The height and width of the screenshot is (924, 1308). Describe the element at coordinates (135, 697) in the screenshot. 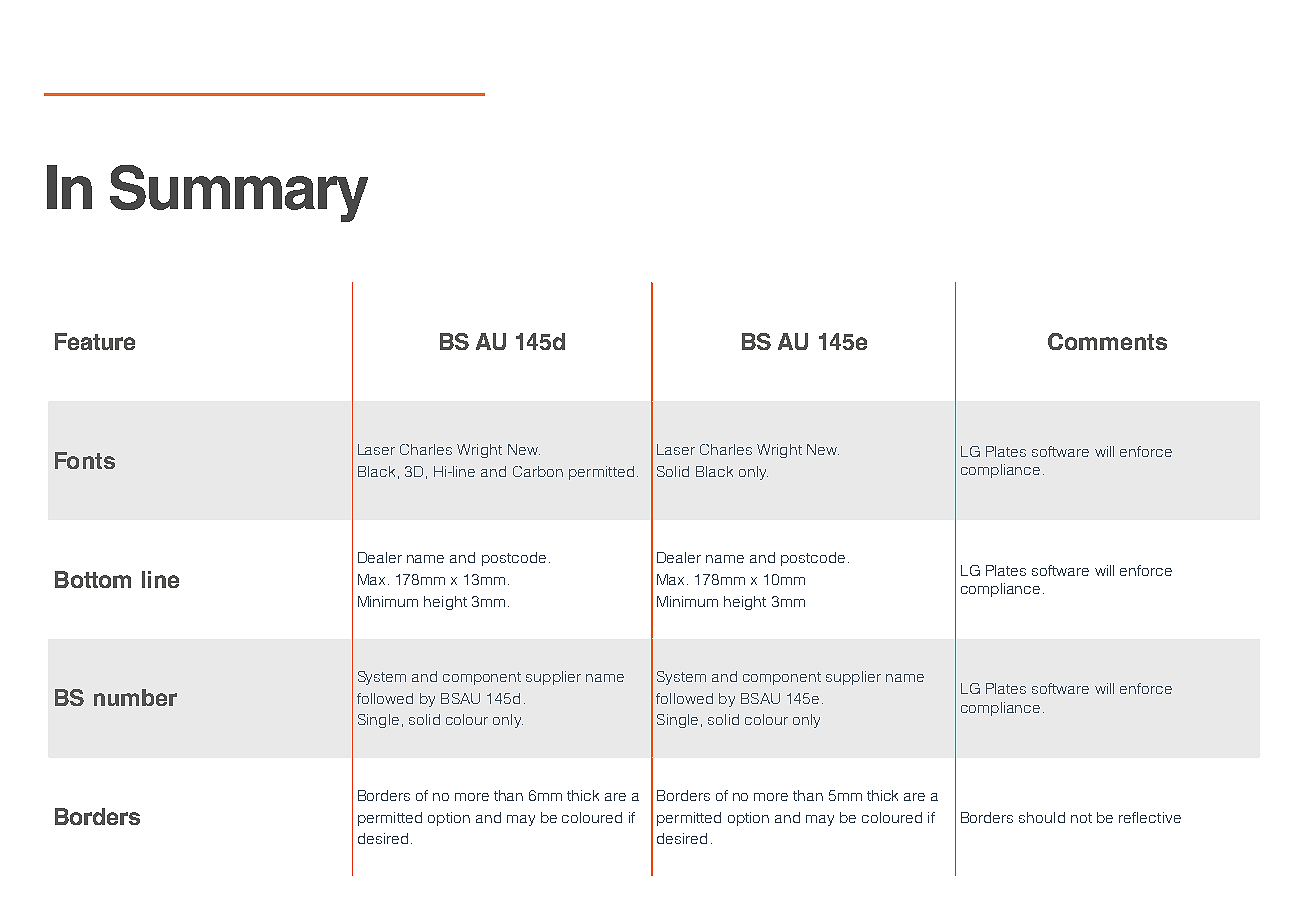

I see `number` at that location.
